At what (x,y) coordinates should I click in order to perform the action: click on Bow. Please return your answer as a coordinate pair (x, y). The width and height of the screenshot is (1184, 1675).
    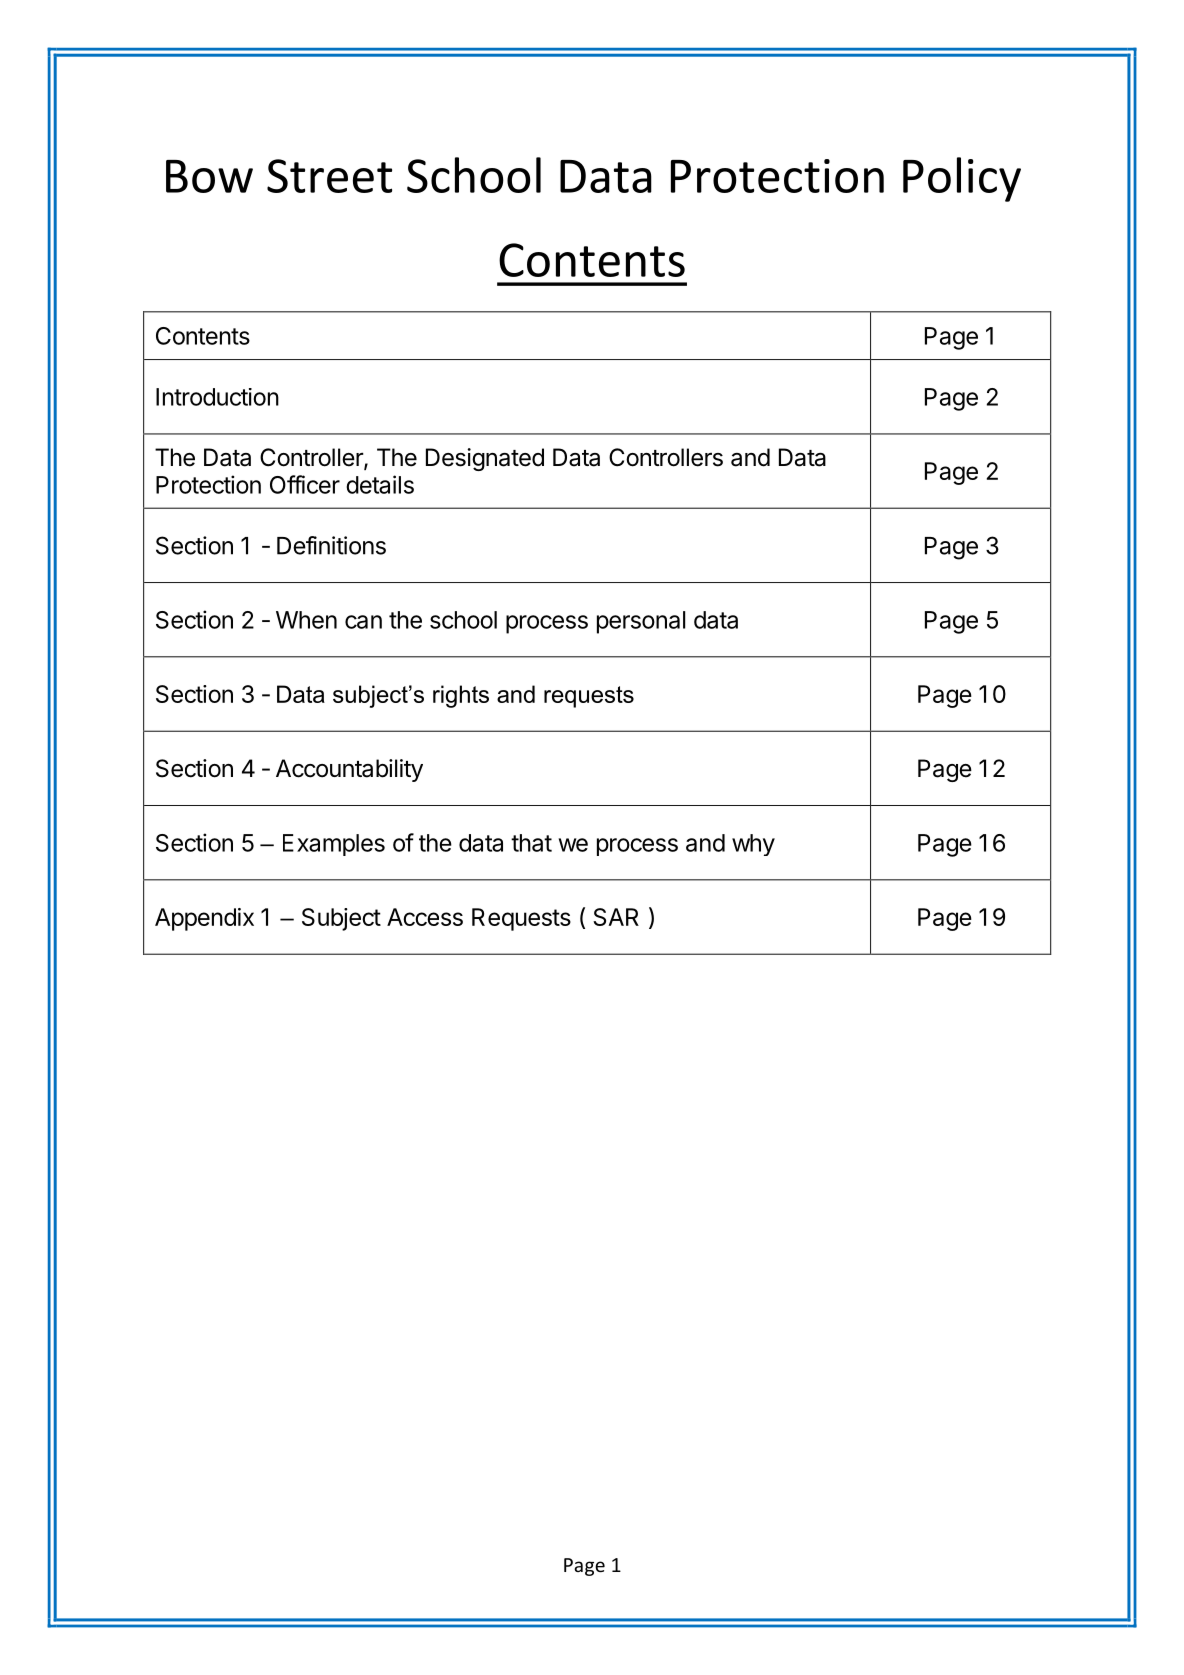
    Looking at the image, I should click on (209, 176).
